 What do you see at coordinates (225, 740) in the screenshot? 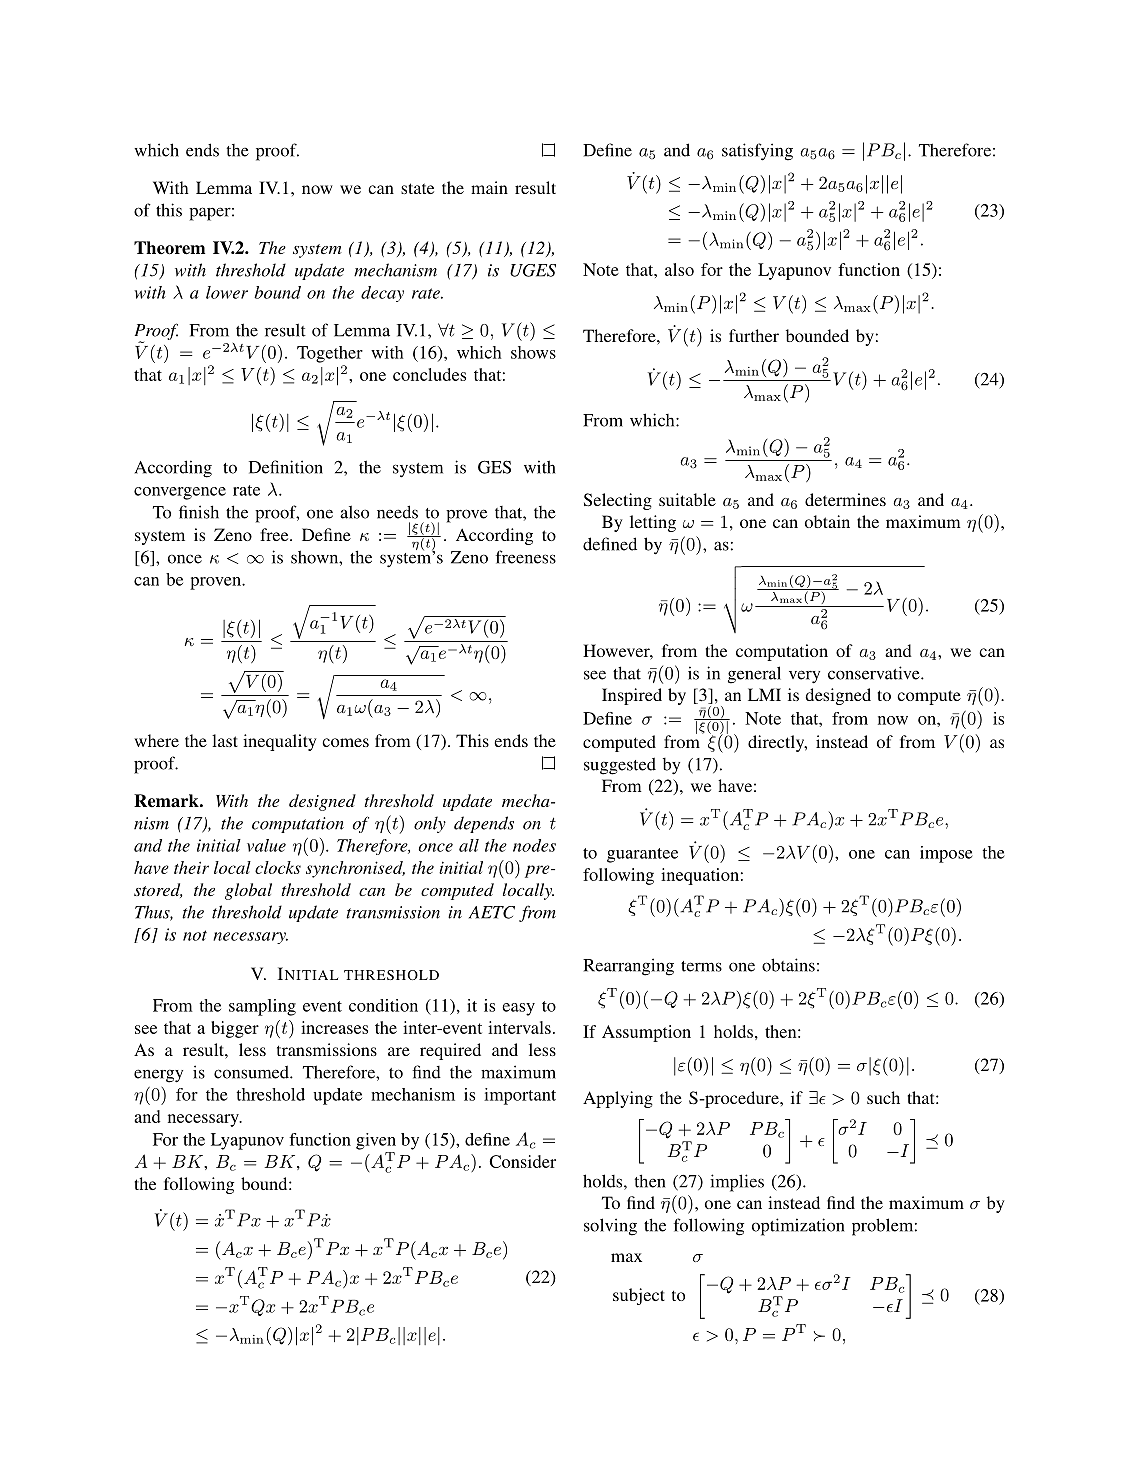
I see `last` at bounding box center [225, 740].
